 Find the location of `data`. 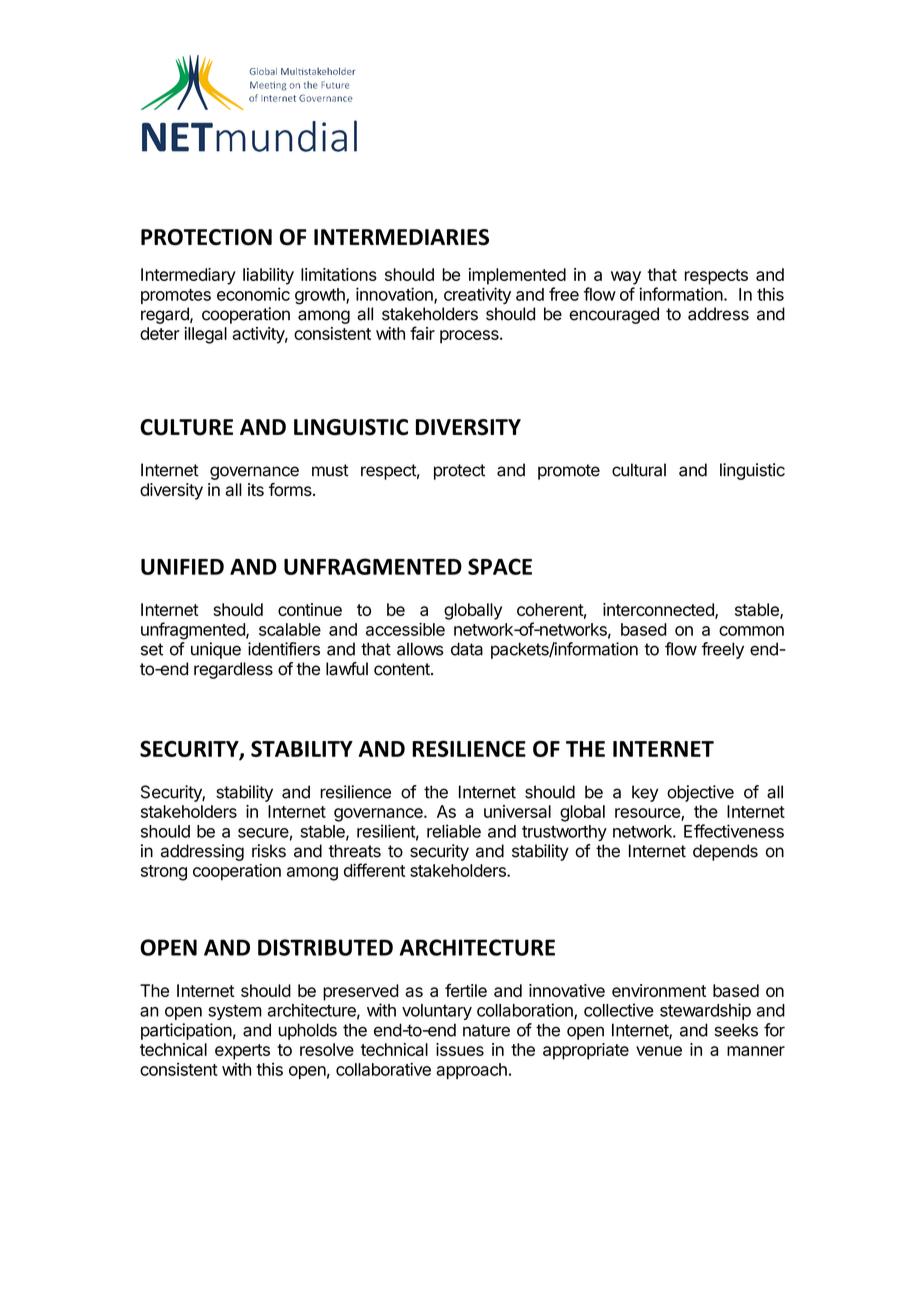

data is located at coordinates (467, 649).
